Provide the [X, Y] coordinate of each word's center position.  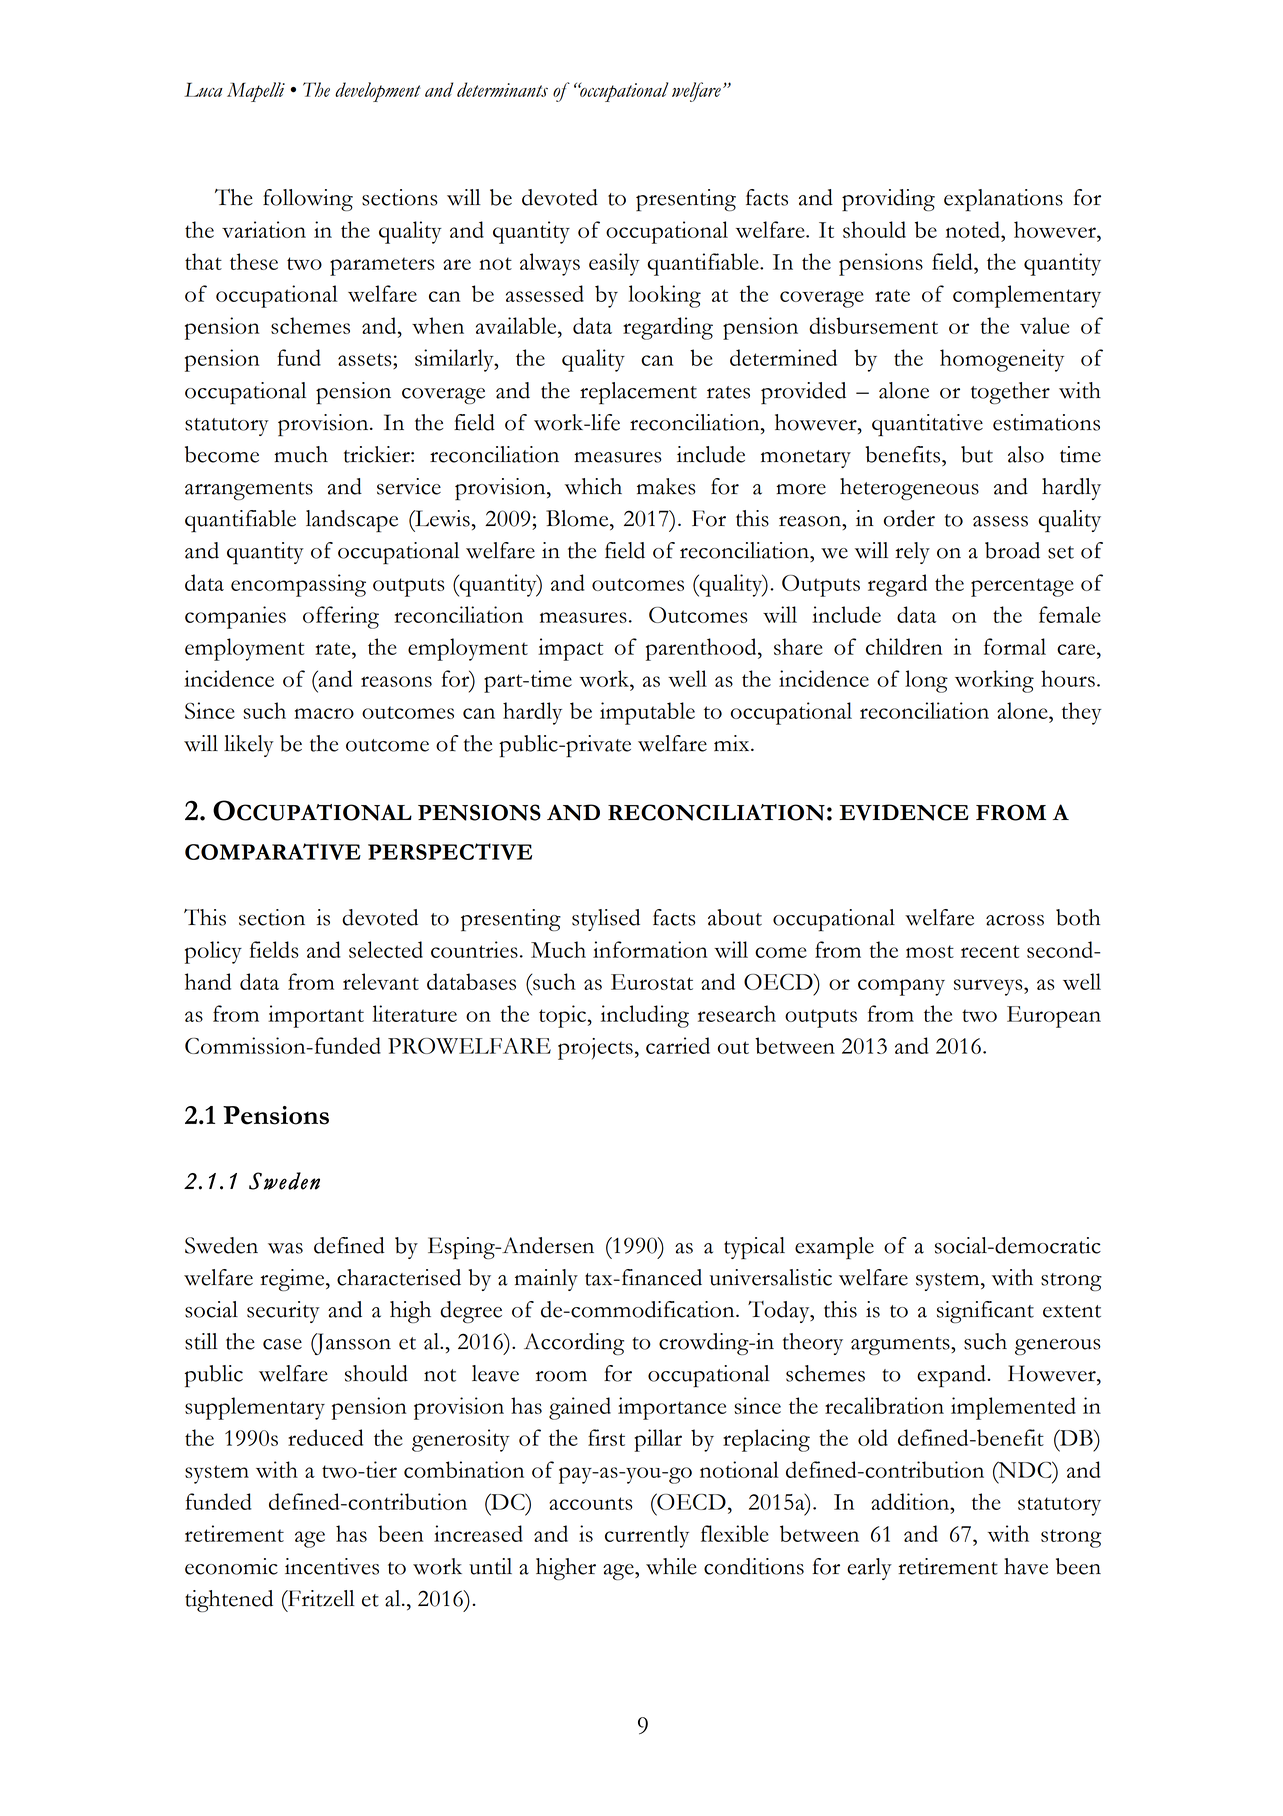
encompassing [298, 585]
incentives [332, 1566]
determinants [502, 89]
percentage [1022, 587]
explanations [1003, 200]
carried [678, 1045]
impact [570, 649]
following [308, 200]
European [1054, 1017]
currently [647, 1536]
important [316, 1016]
